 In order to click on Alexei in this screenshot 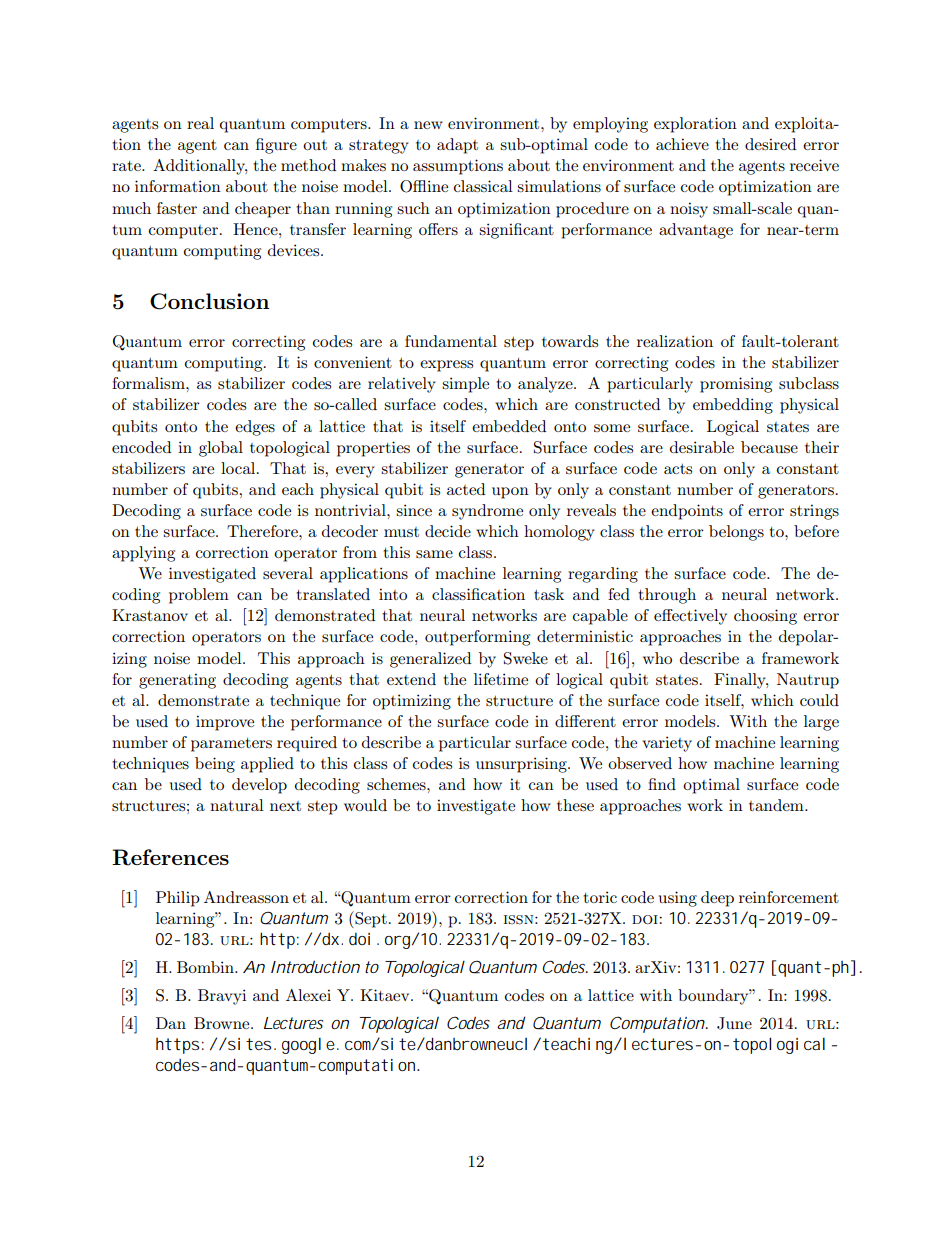, I will do `click(308, 995)`.
